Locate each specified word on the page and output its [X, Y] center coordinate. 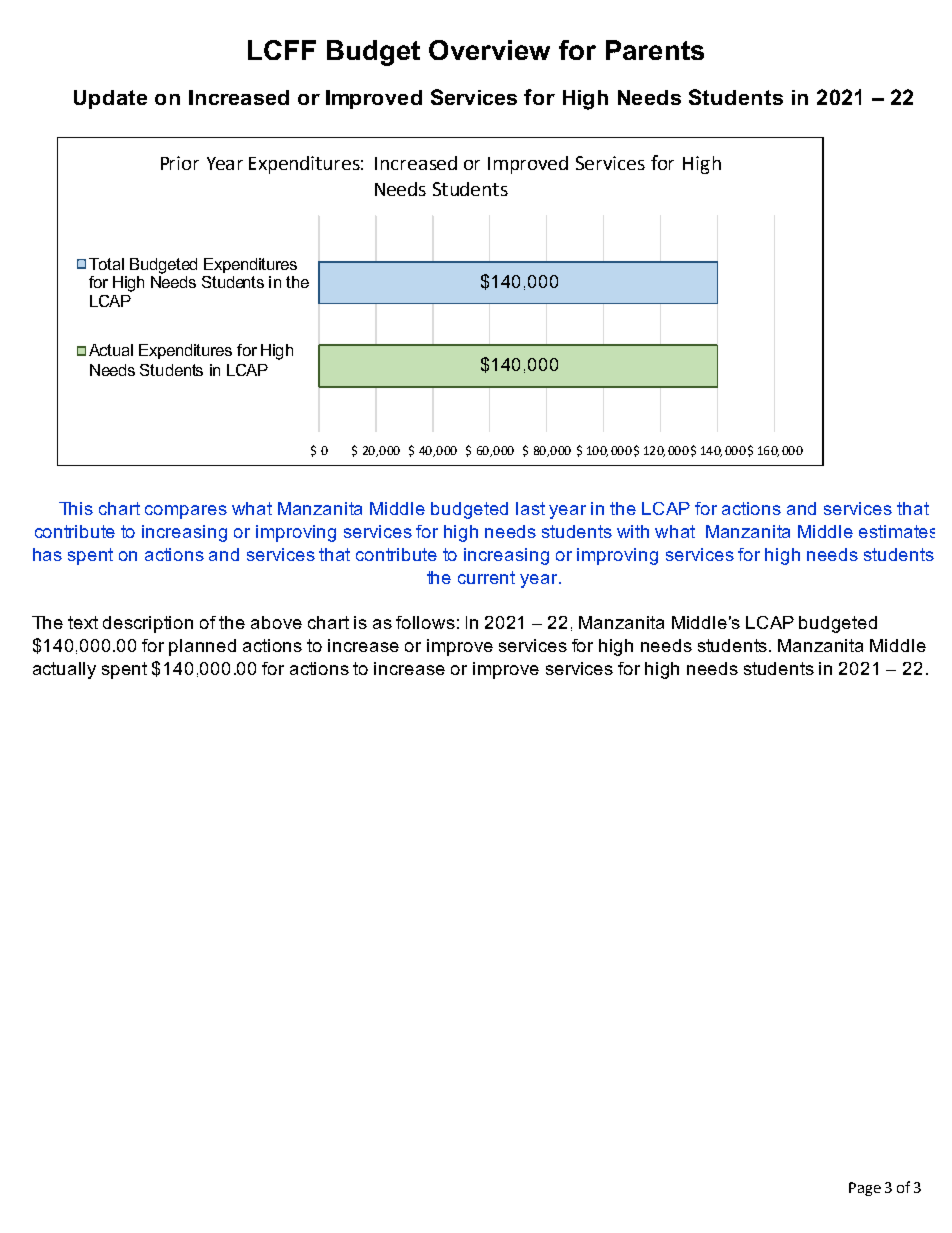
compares [186, 512]
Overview [489, 50]
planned [202, 647]
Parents [655, 50]
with [633, 531]
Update [110, 99]
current [486, 577]
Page [865, 1189]
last [530, 508]
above [276, 622]
